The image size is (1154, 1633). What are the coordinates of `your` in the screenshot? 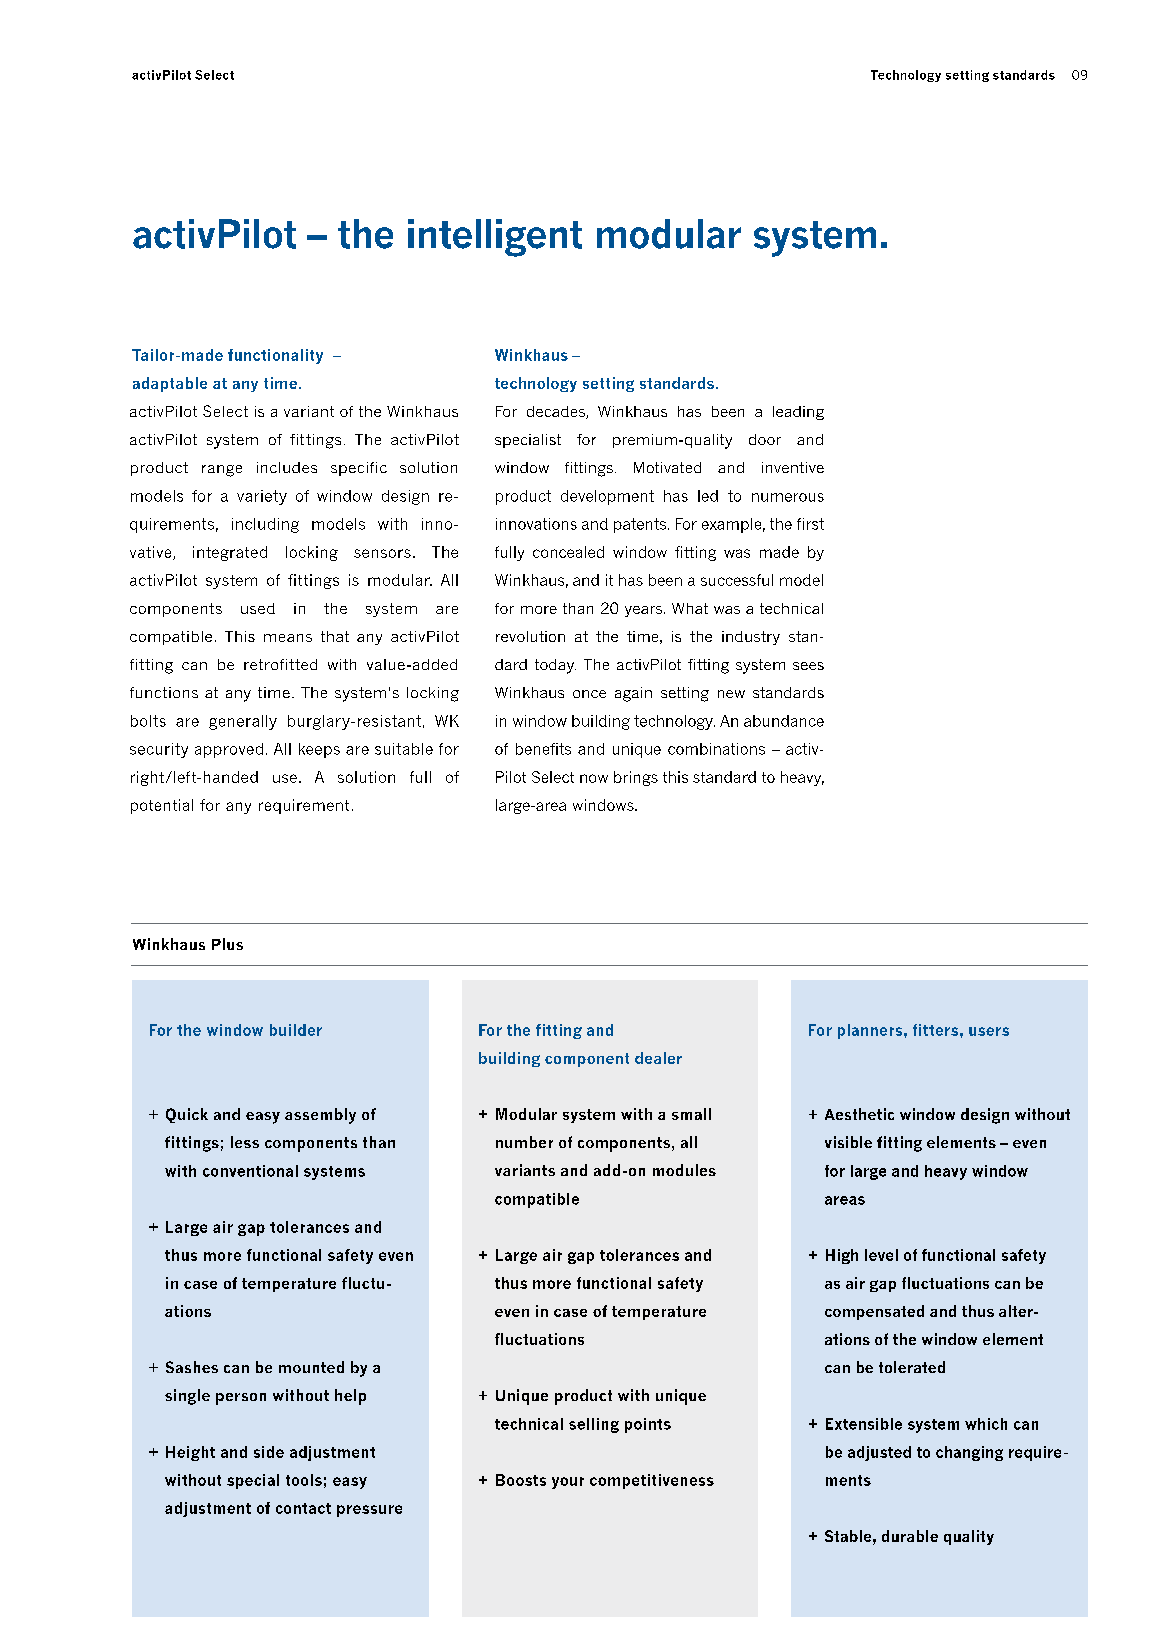 It's located at (568, 1483).
